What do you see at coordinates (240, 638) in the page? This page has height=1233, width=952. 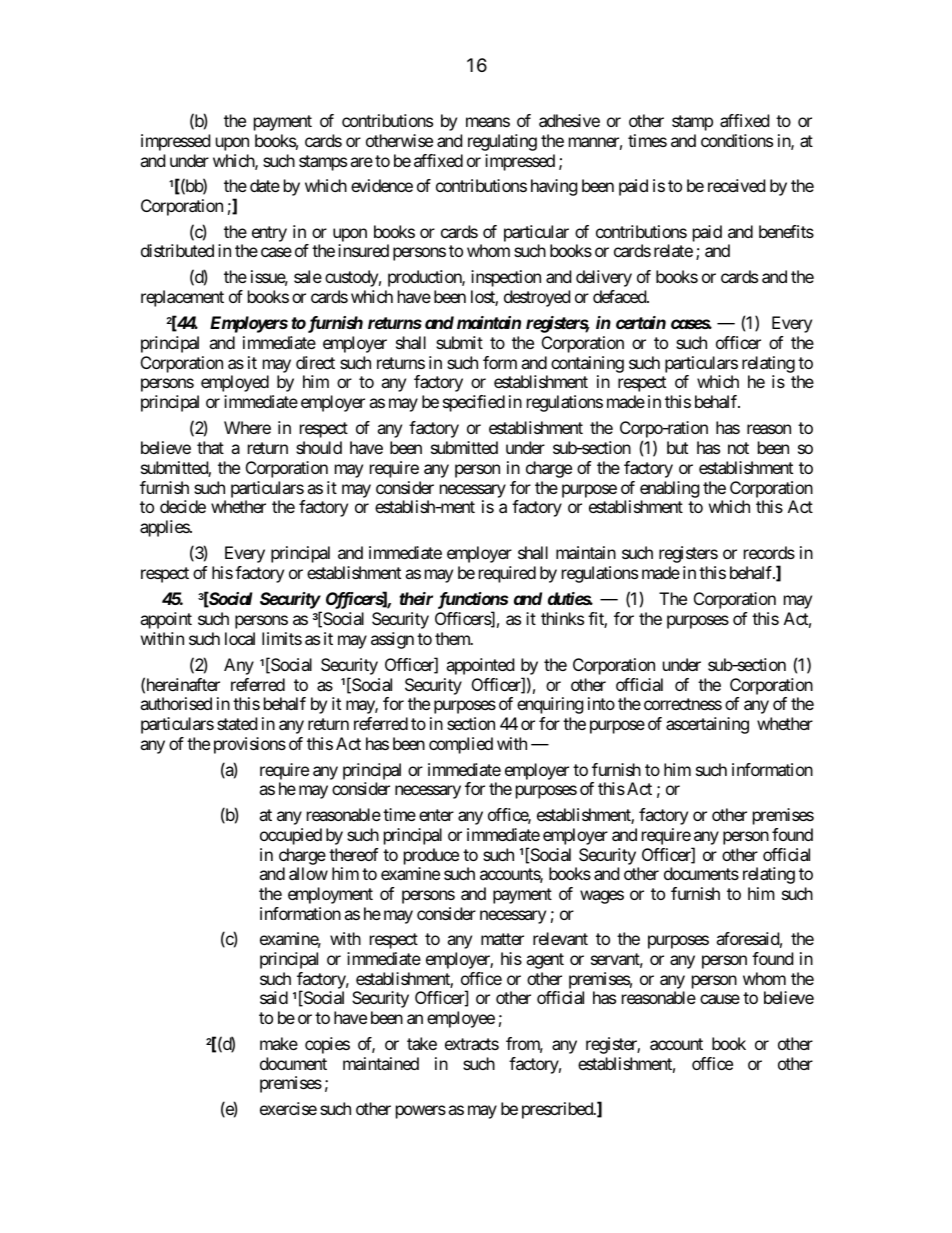 I see `local` at bounding box center [240, 638].
